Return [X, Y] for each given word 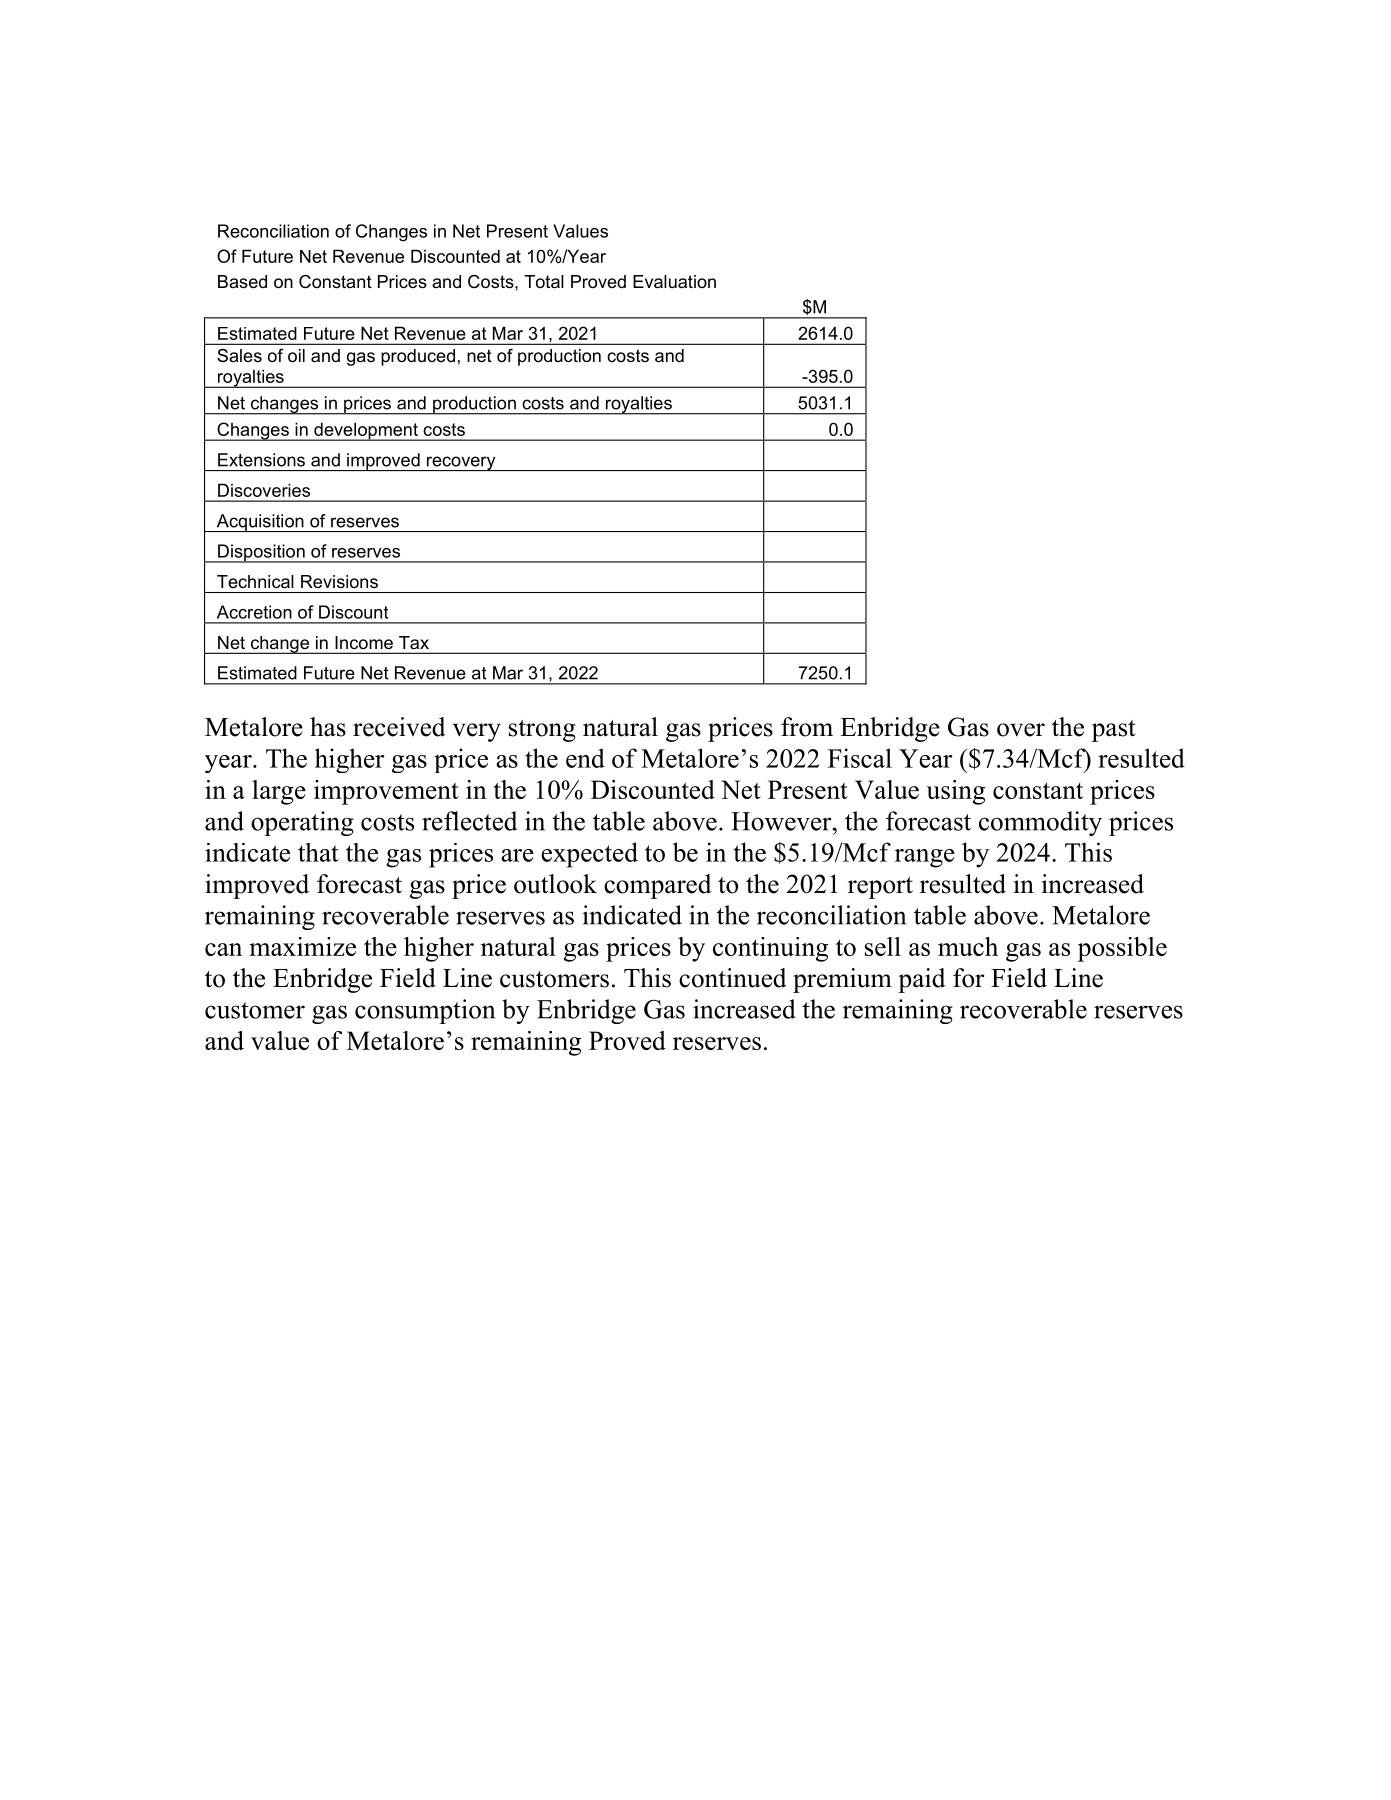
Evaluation [674, 282]
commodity [1040, 823]
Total [544, 282]
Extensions [261, 460]
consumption [425, 1011]
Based [242, 281]
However [782, 821]
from [807, 727]
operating [302, 823]
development [366, 431]
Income [364, 642]
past [1114, 731]
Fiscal [860, 758]
